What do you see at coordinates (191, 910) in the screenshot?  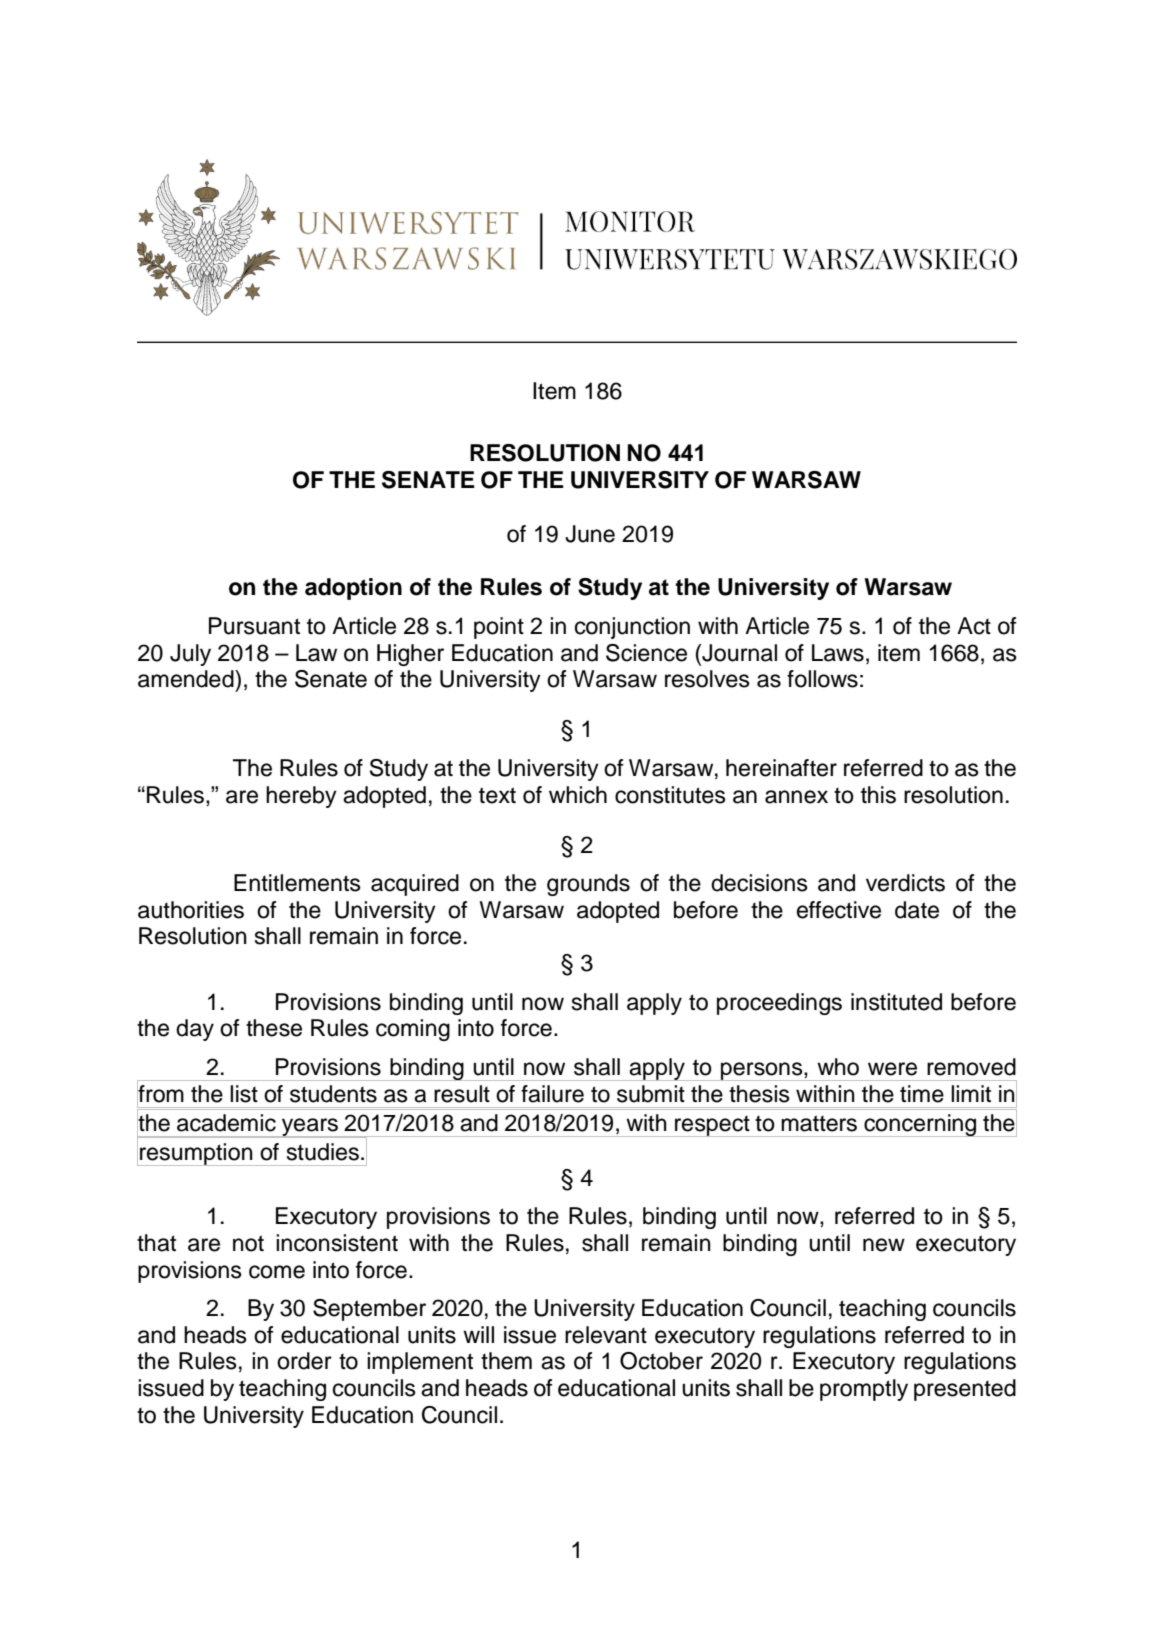 I see `authorities` at bounding box center [191, 910].
